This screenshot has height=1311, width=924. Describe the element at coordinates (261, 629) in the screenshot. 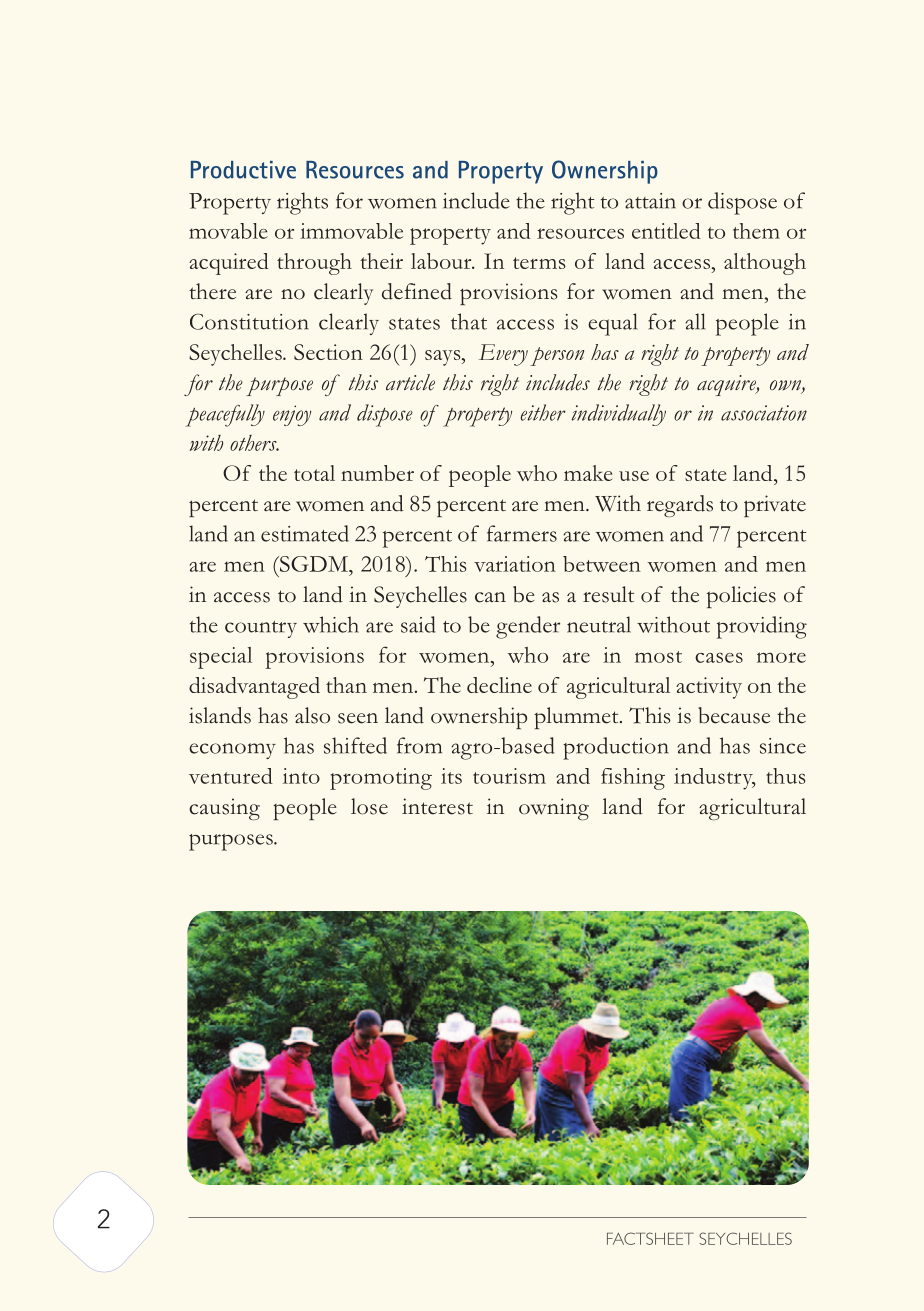

I see `country` at that location.
